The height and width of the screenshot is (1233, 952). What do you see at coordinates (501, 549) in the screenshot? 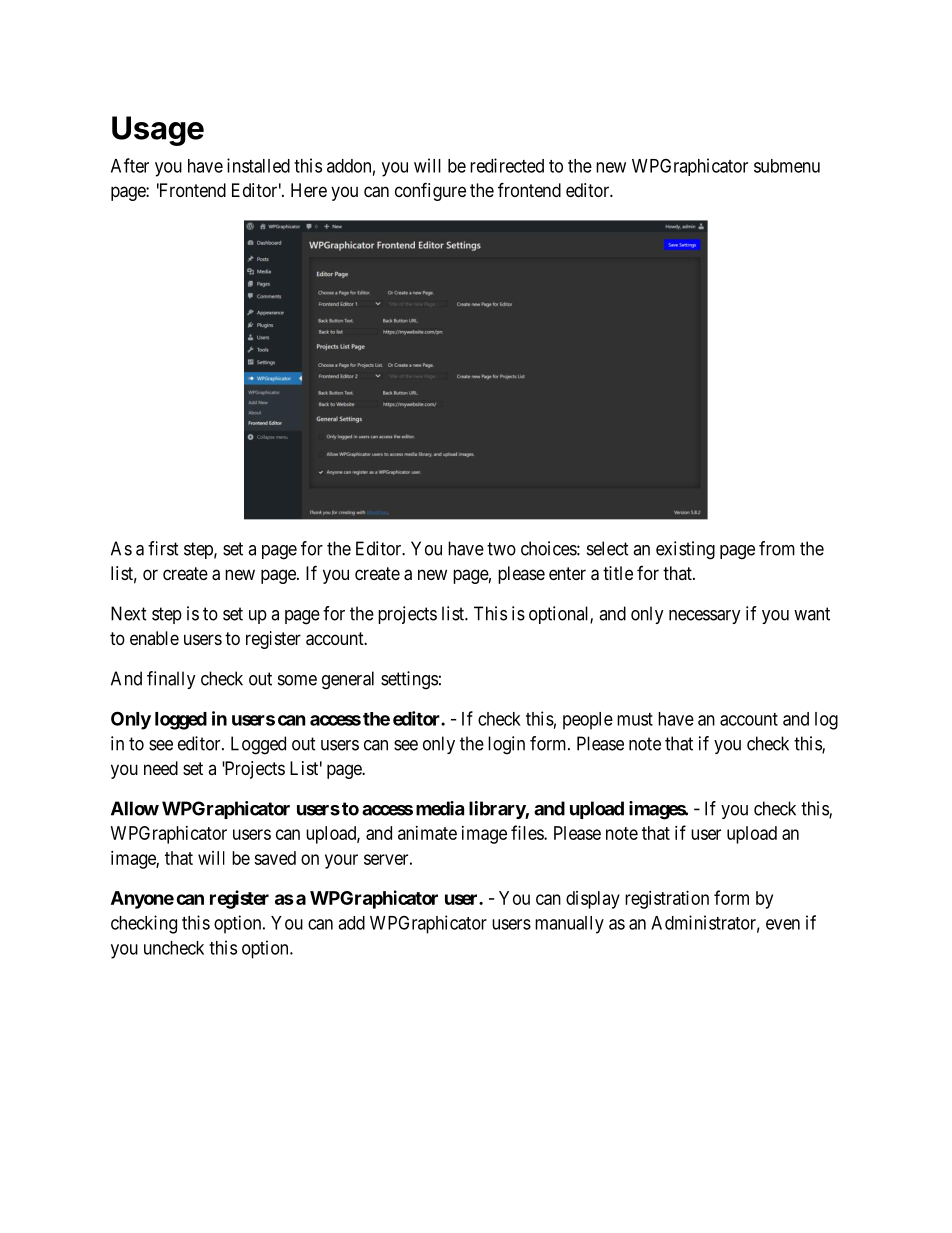
I see `two` at bounding box center [501, 549].
